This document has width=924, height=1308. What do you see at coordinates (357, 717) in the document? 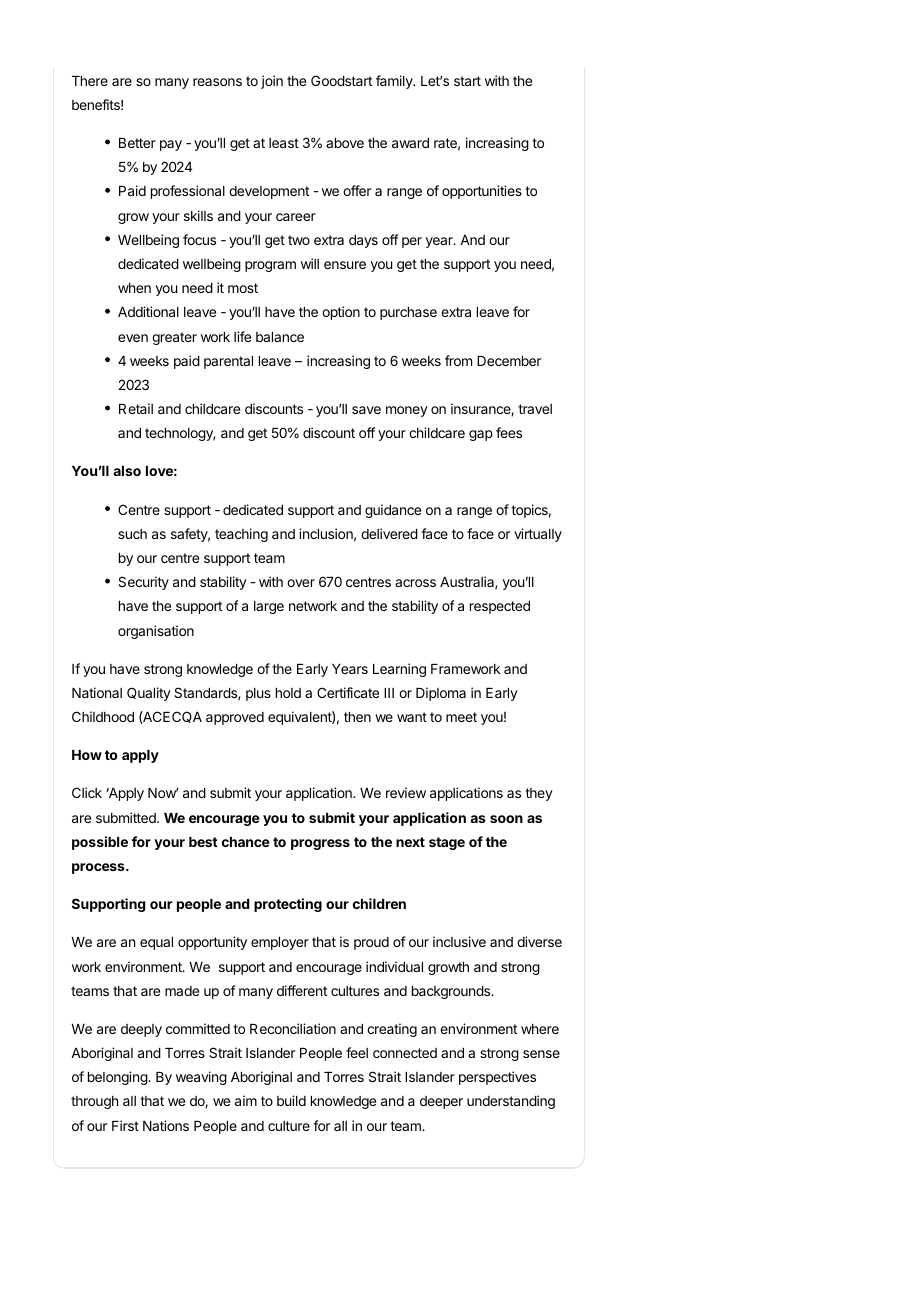
I see `then` at bounding box center [357, 717].
